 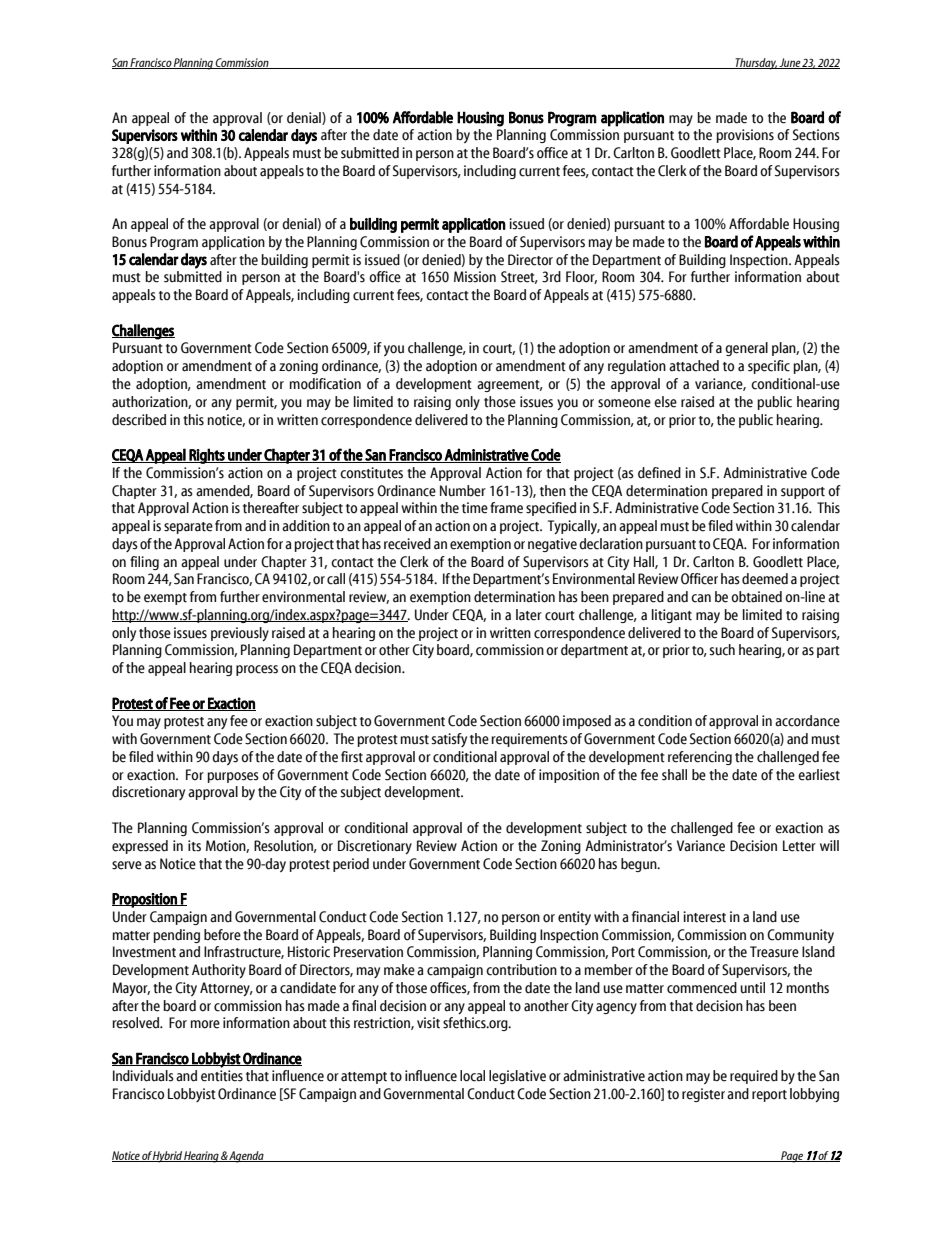 I want to click on provisions, so click(x=745, y=136).
